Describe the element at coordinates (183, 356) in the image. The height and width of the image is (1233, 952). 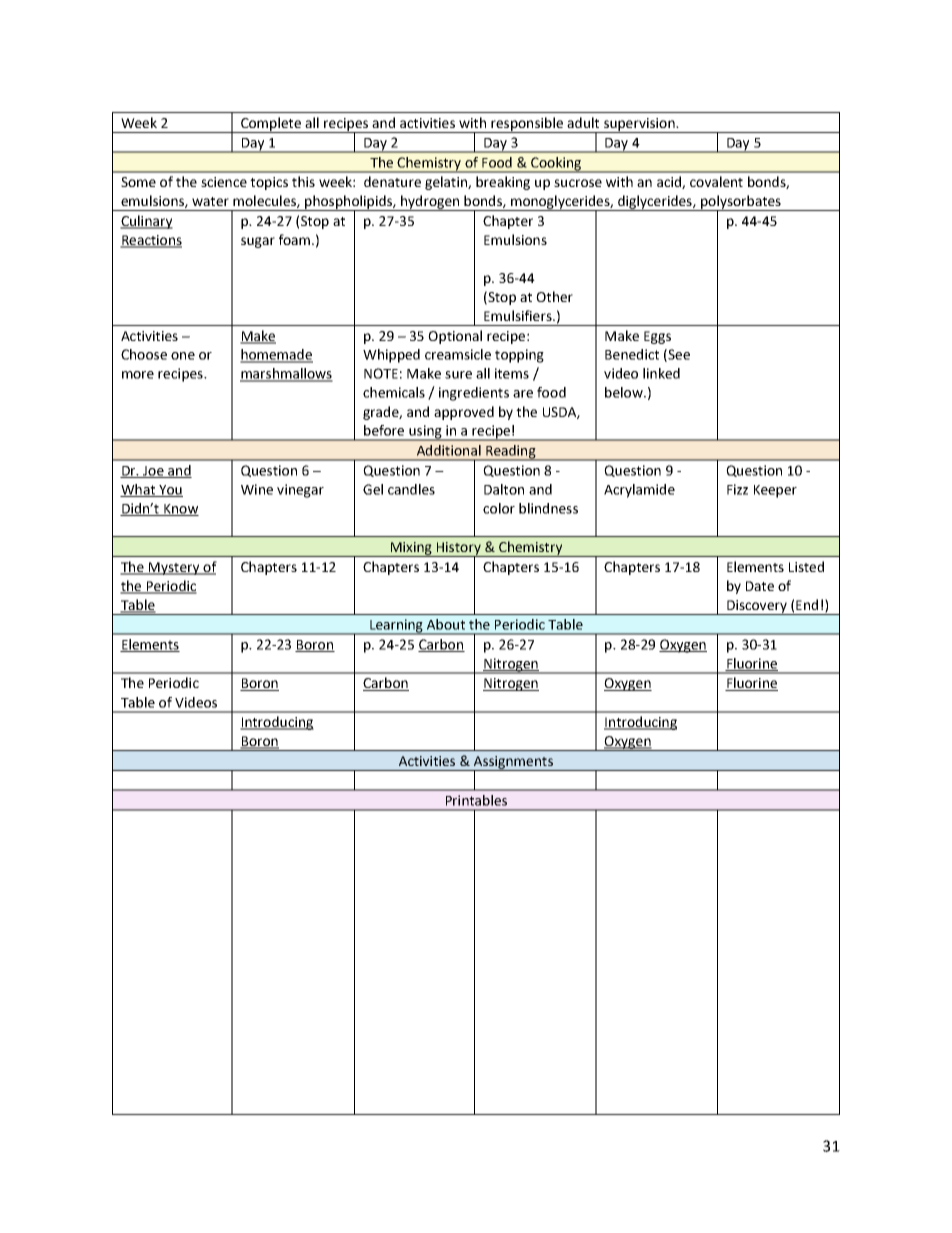
I see `one` at that location.
